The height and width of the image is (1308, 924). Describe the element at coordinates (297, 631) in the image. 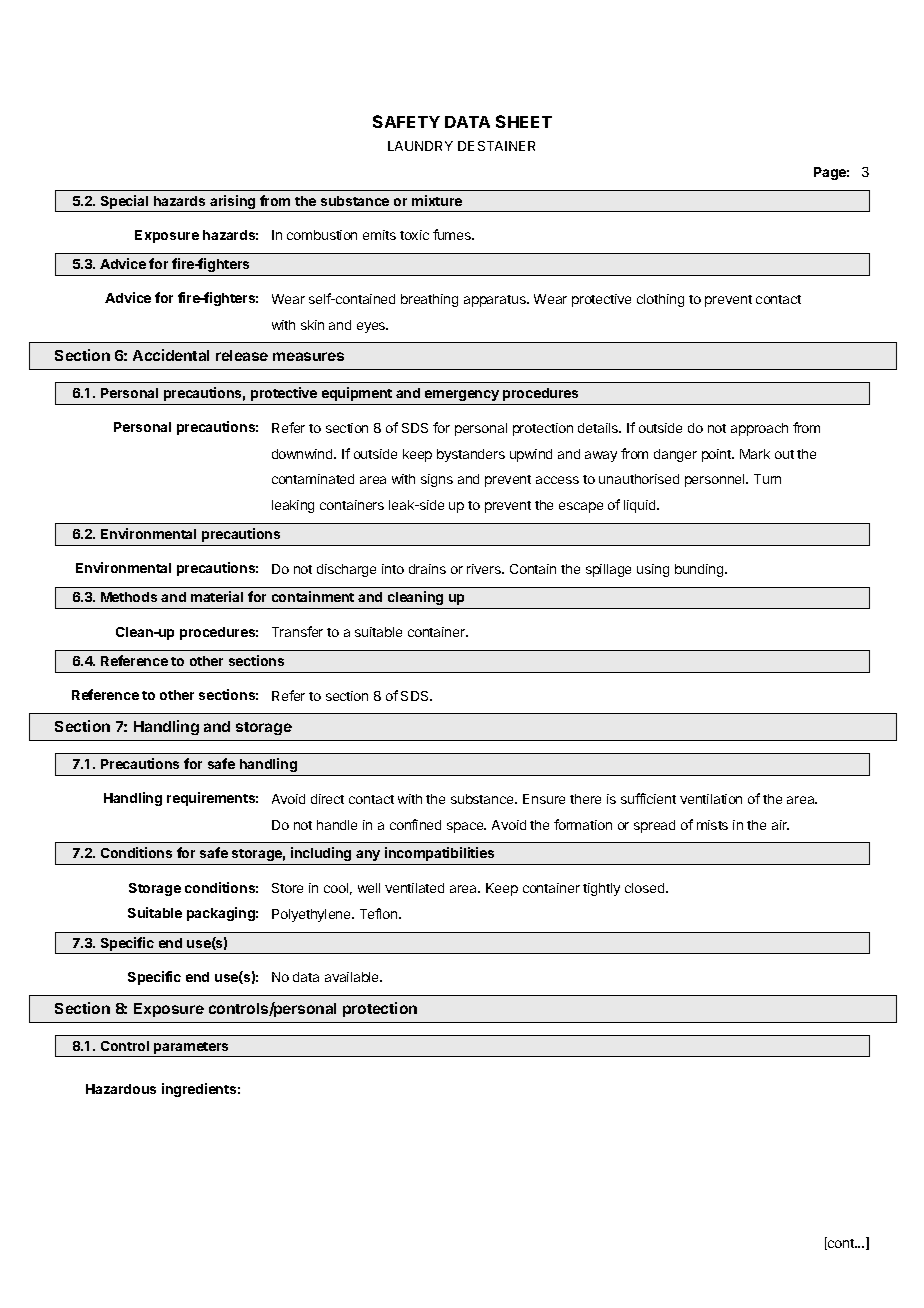

I see `Transfer` at that location.
